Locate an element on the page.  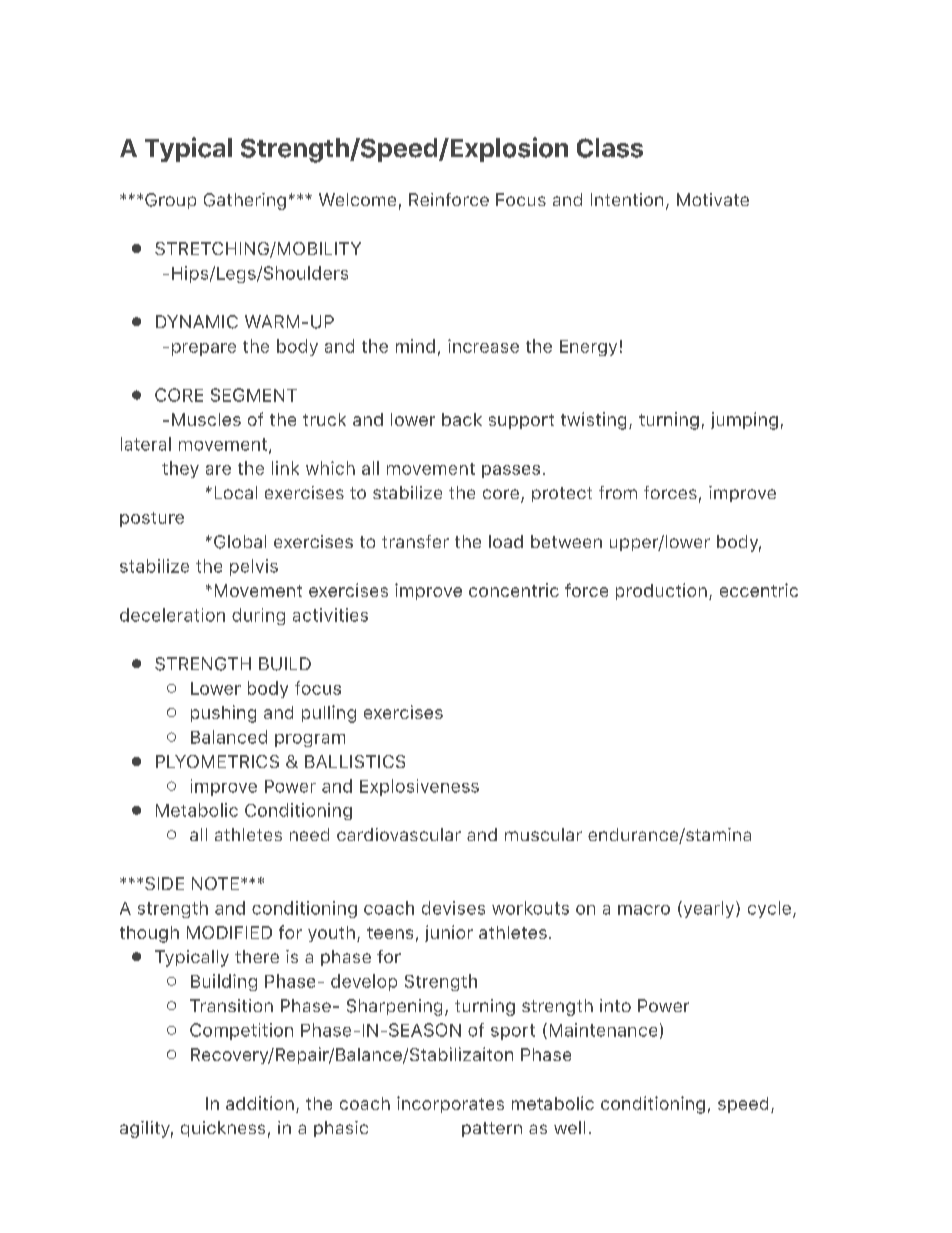
Explosiveness is located at coordinates (419, 787).
